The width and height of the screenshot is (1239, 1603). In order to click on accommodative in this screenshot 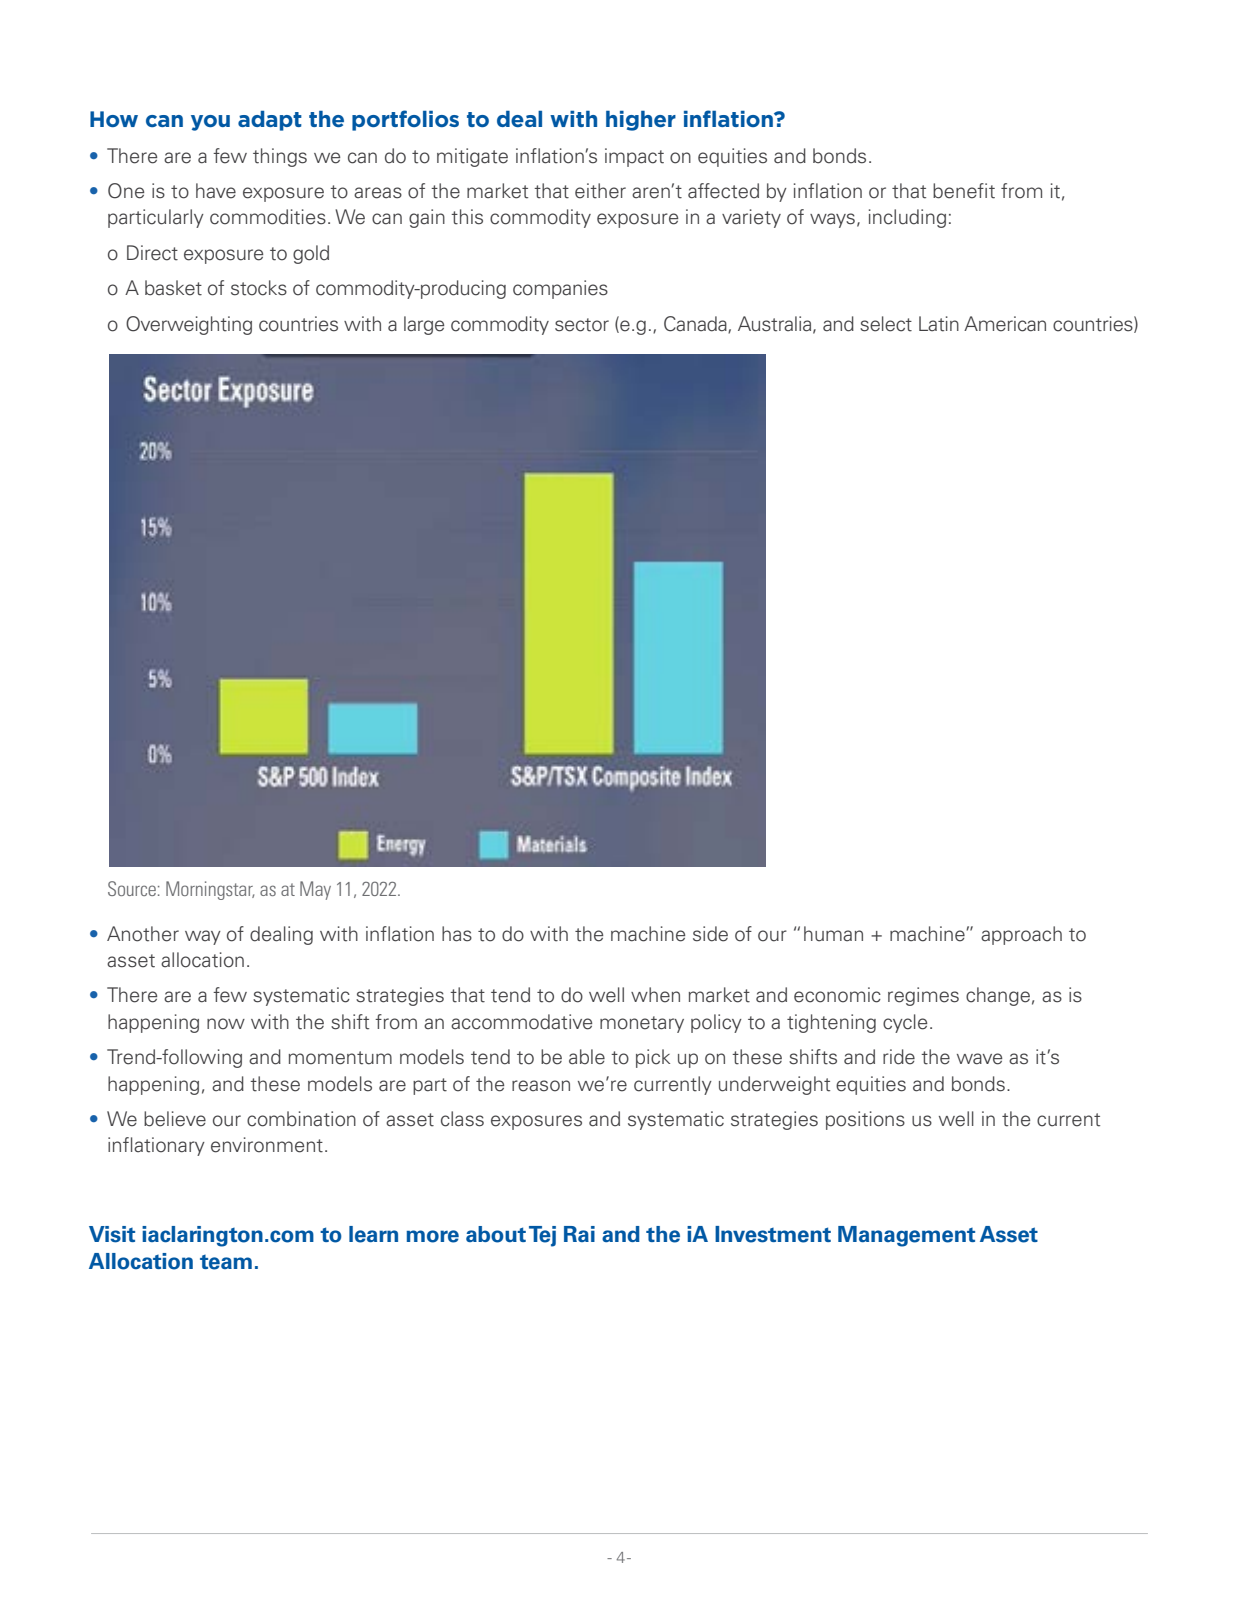, I will do `click(521, 1022)`.
